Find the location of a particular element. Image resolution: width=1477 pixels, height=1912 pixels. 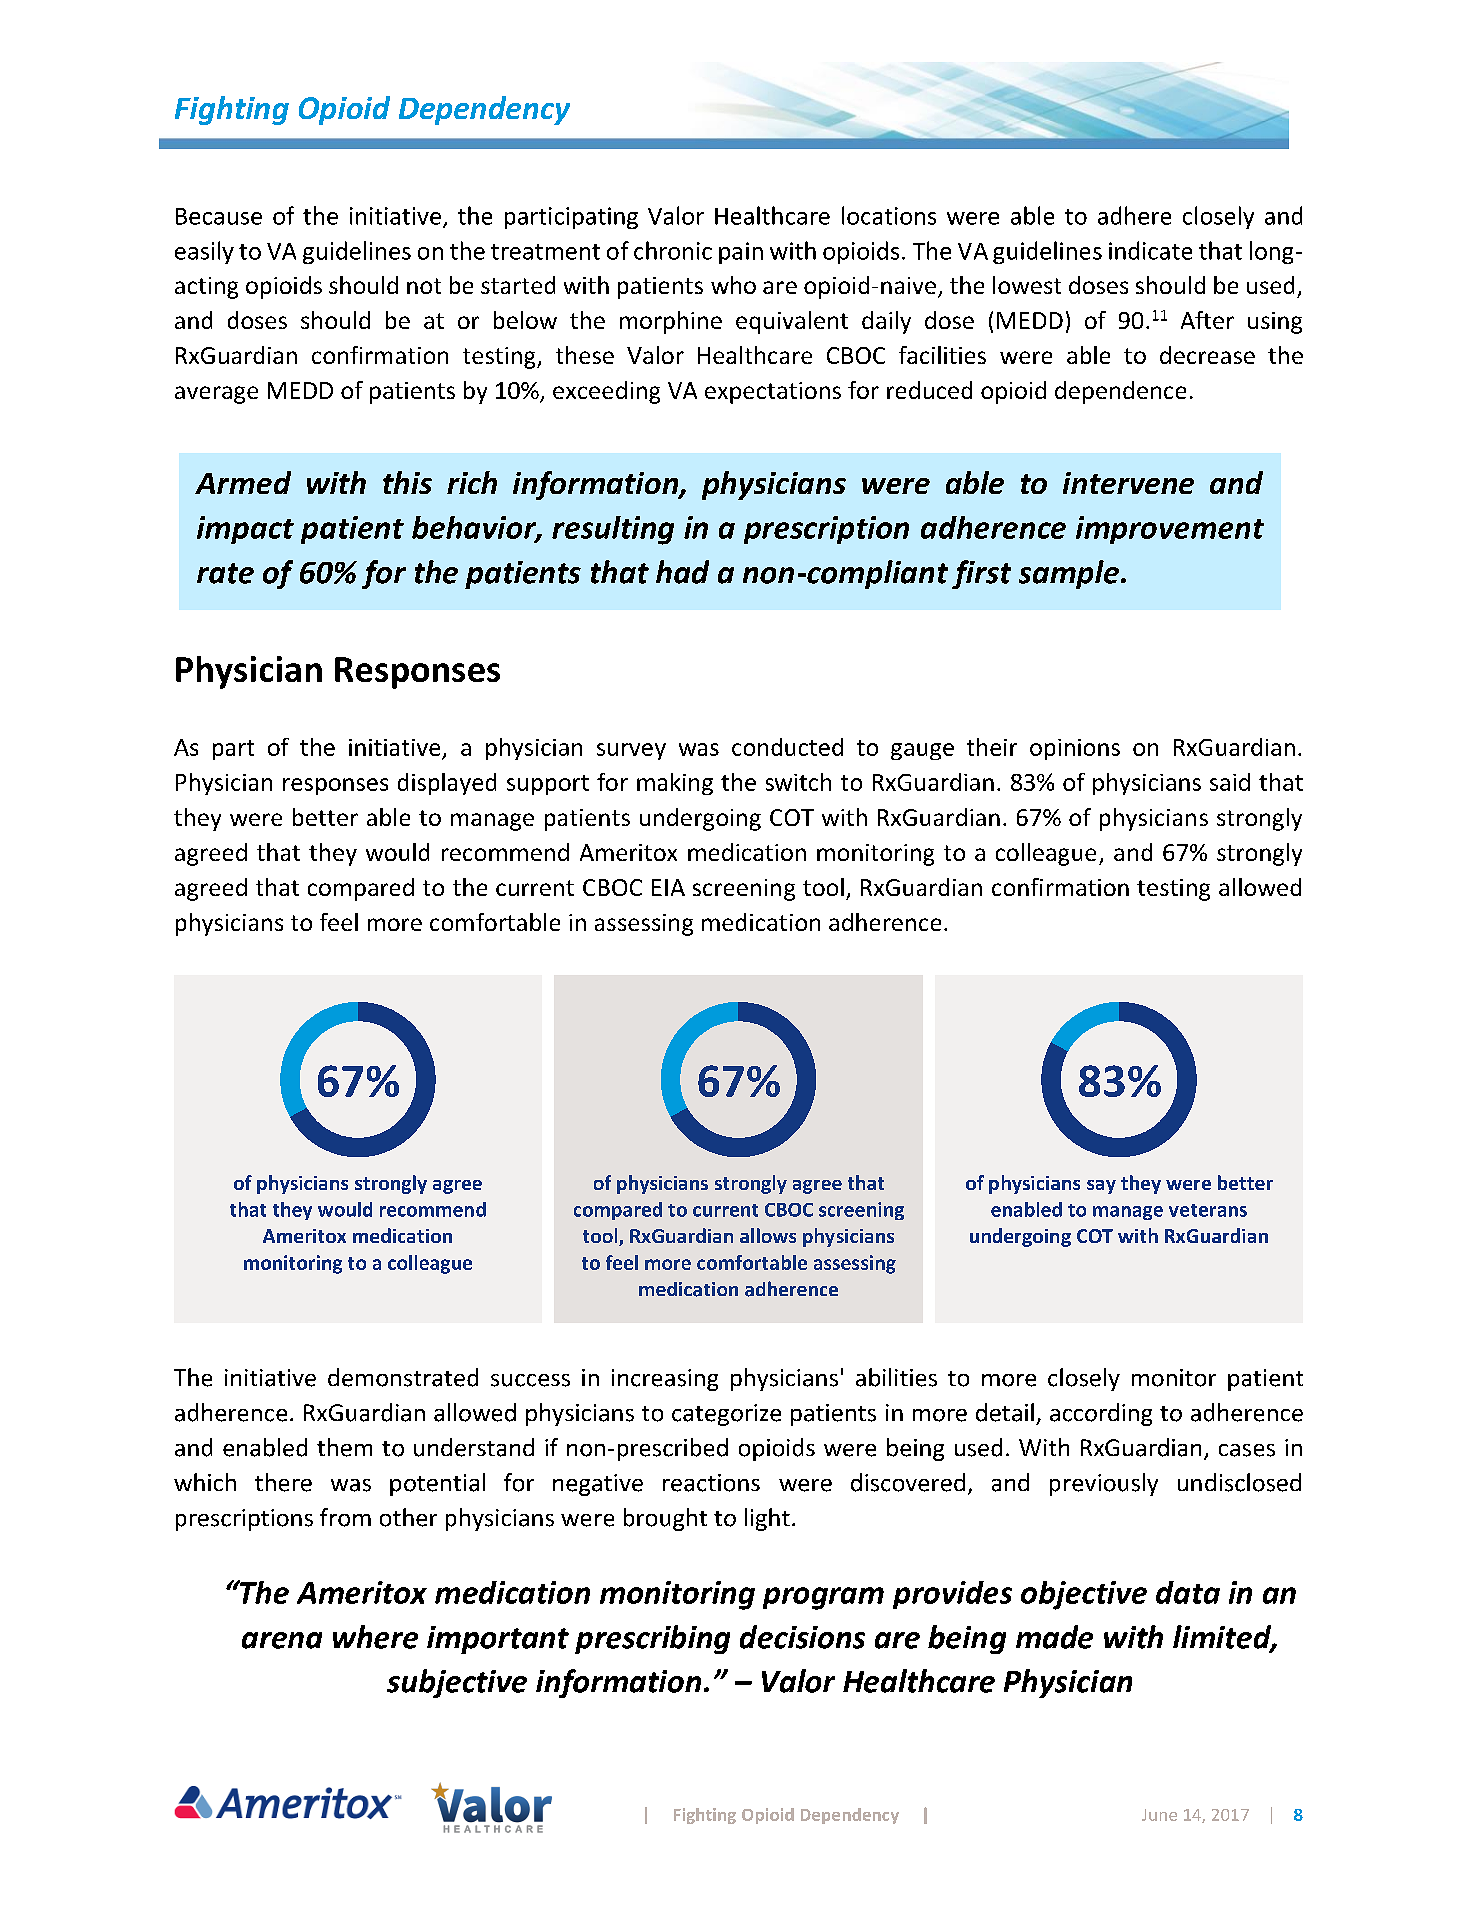

opinions is located at coordinates (1075, 749).
